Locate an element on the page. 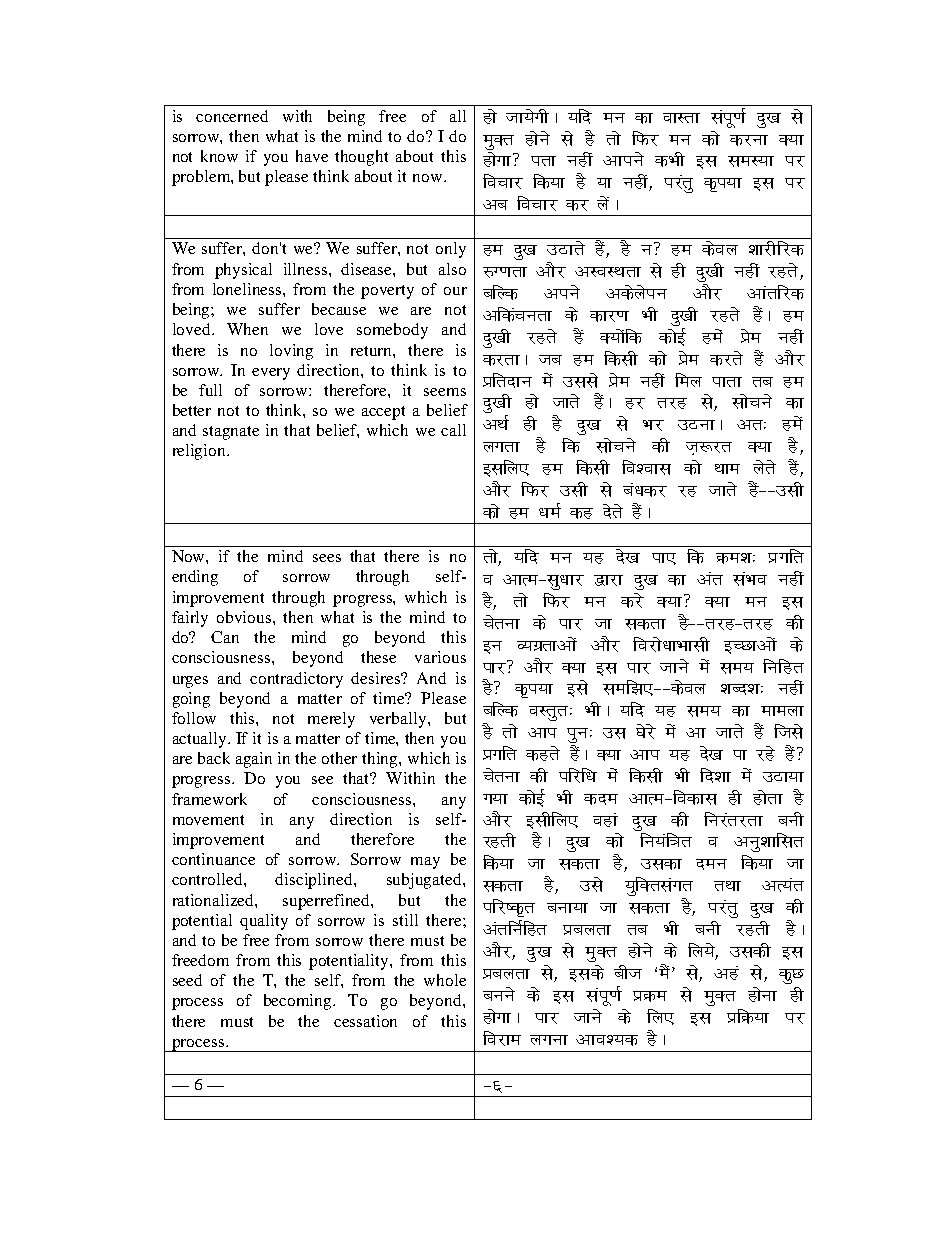  again is located at coordinates (254, 760).
